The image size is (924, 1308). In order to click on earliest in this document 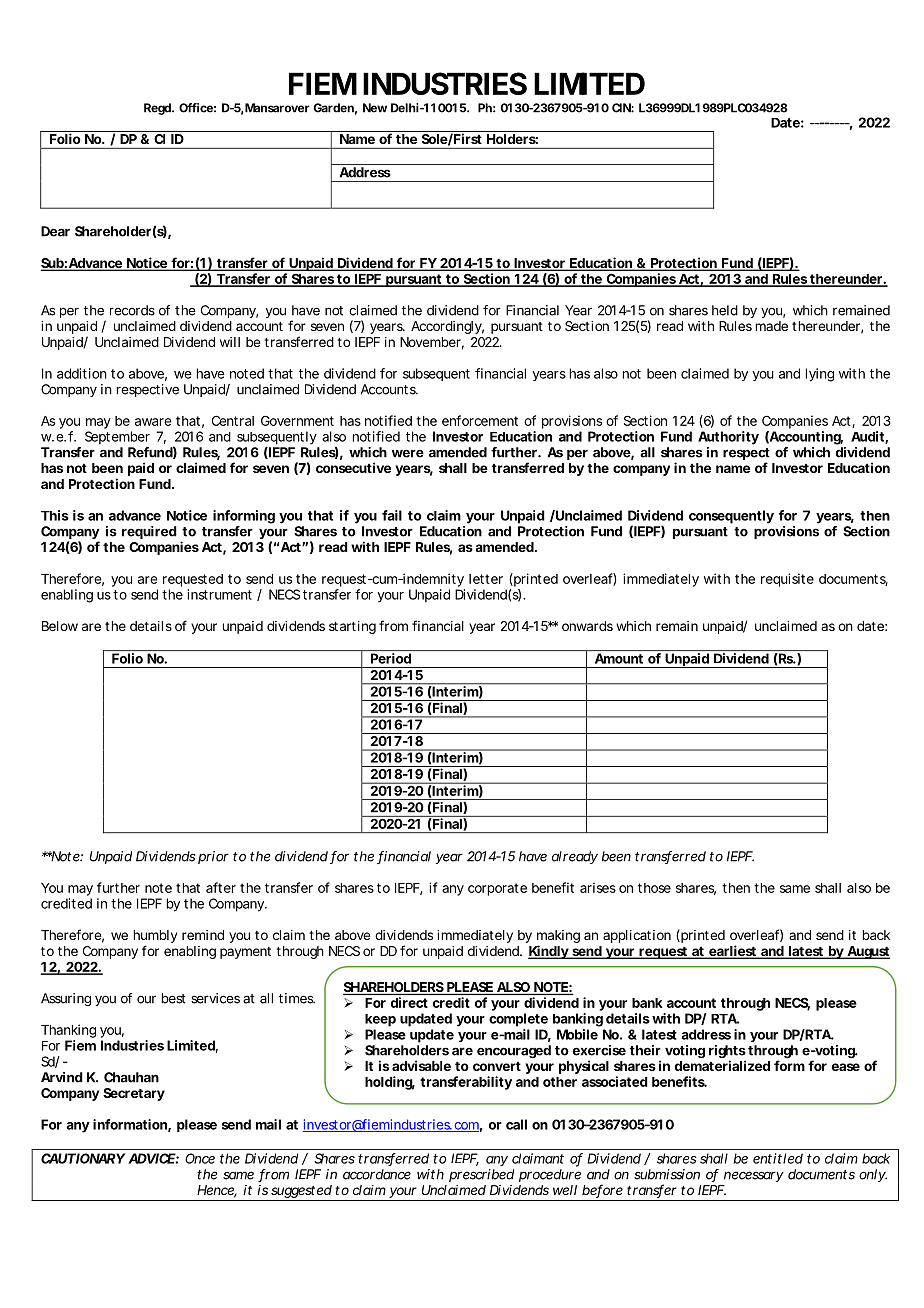, I will do `click(733, 952)`.
